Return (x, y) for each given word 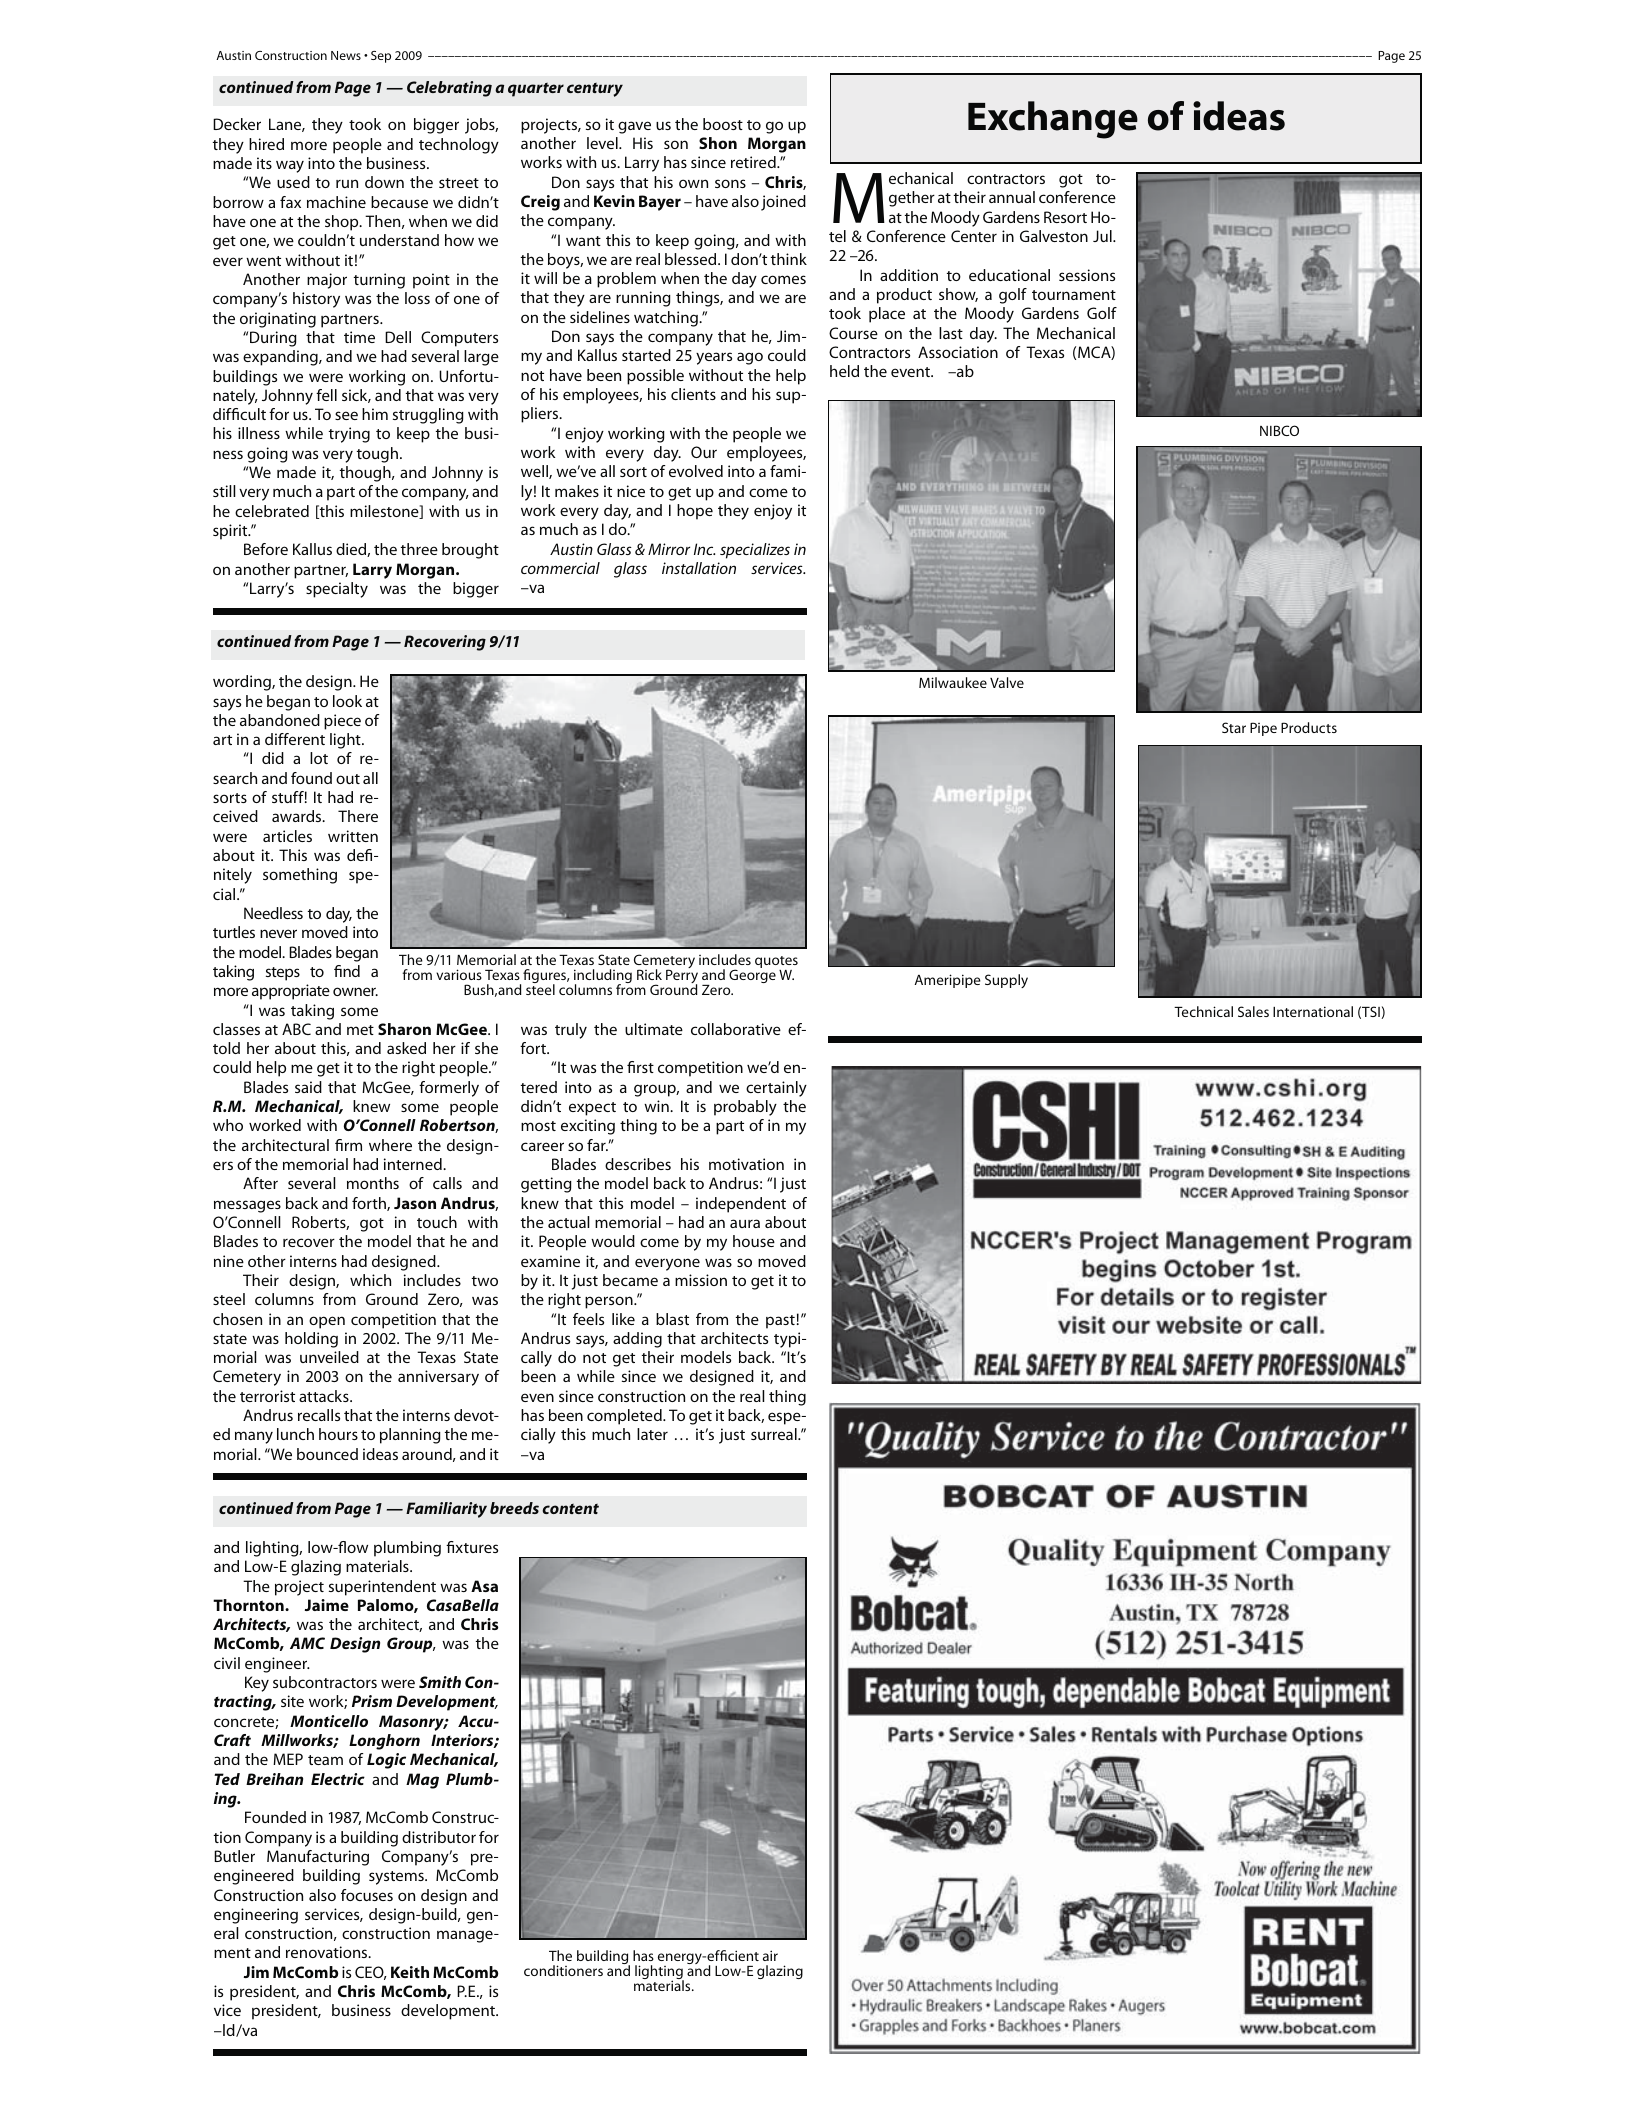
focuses (367, 1895)
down (384, 182)
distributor (439, 1837)
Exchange (1053, 120)
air (770, 1955)
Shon (718, 143)
